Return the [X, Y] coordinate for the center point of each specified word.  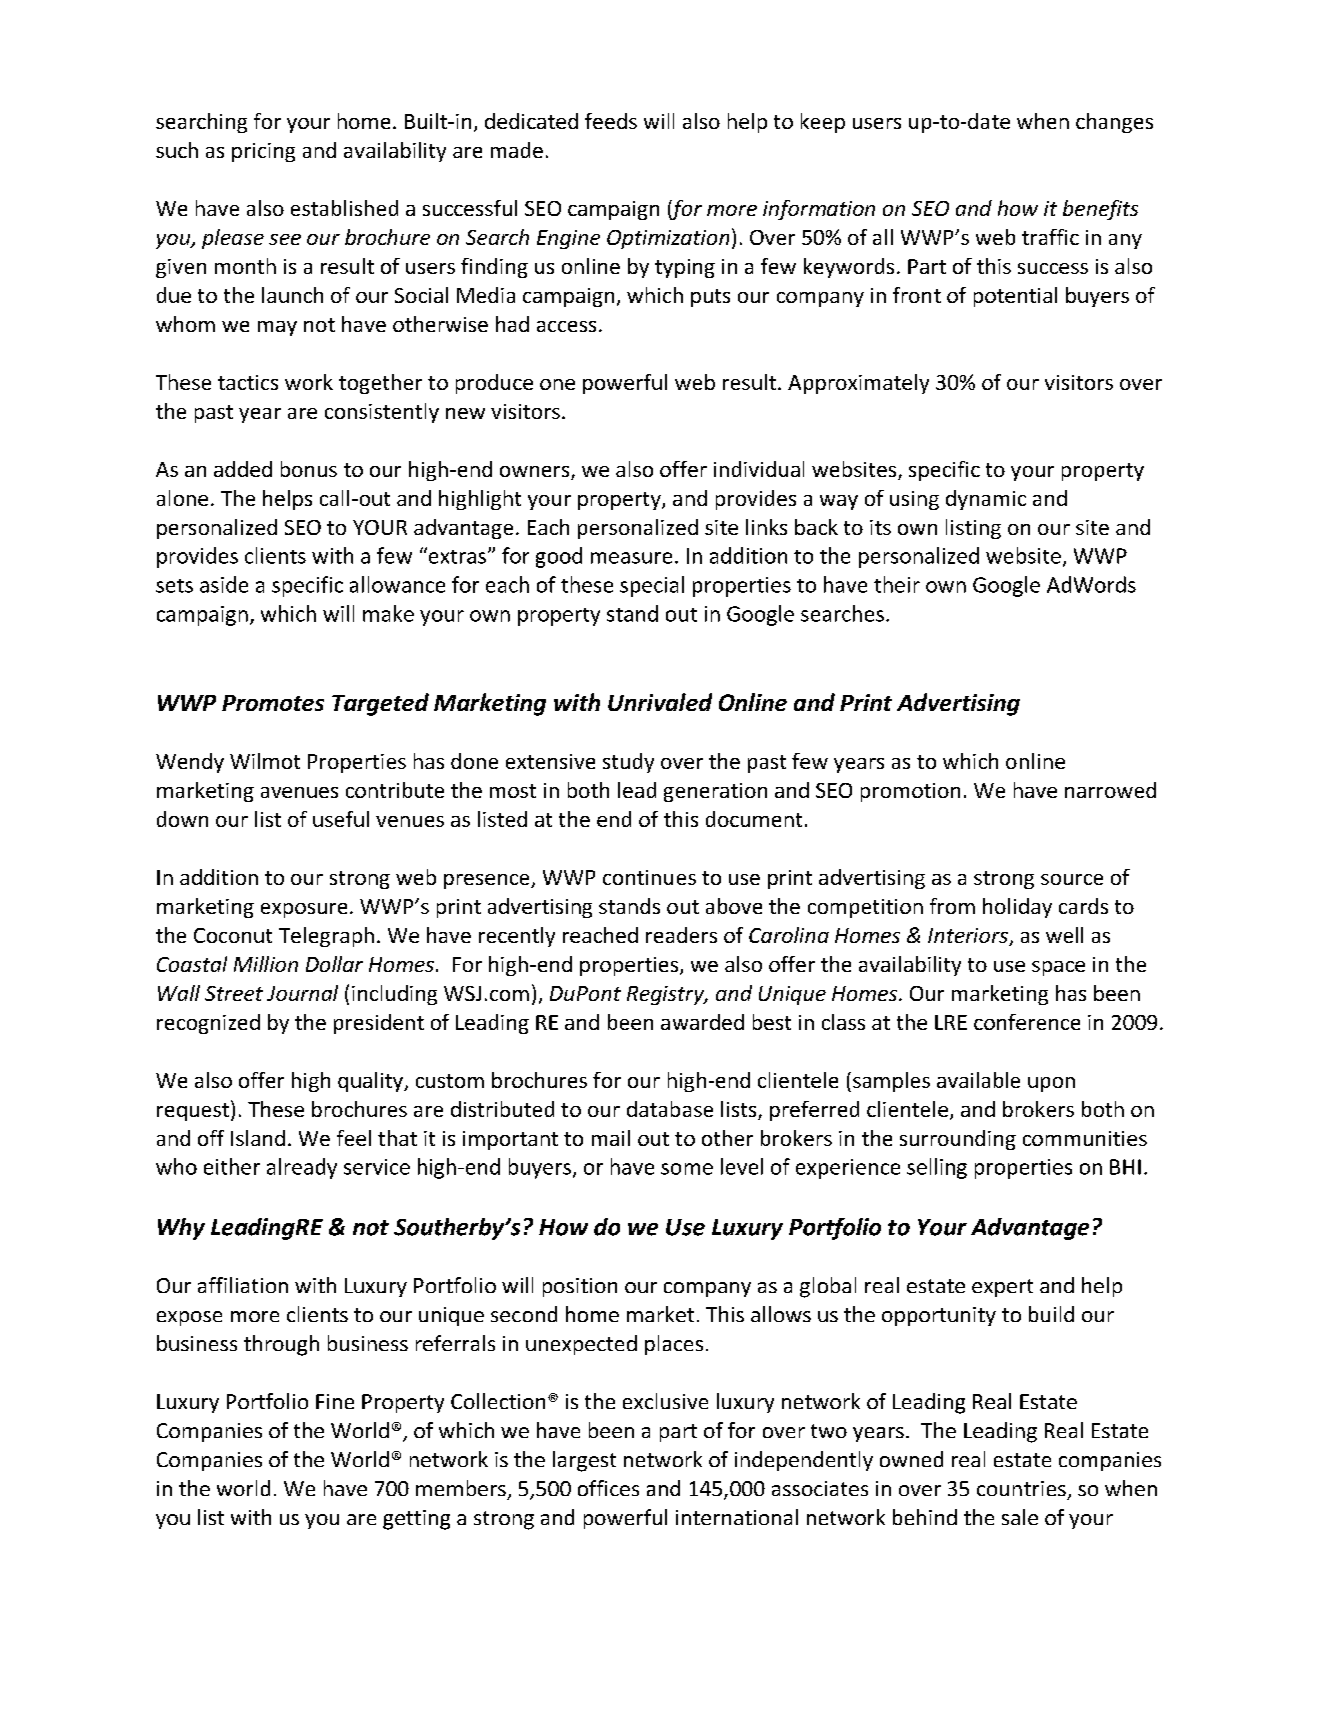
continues [649, 877]
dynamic [986, 500]
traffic [1050, 237]
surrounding [958, 1140]
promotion [910, 792]
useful [341, 819]
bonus [309, 469]
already [302, 1168]
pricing [263, 152]
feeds [611, 121]
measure [631, 558]
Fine [335, 1401]
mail [611, 1138]
